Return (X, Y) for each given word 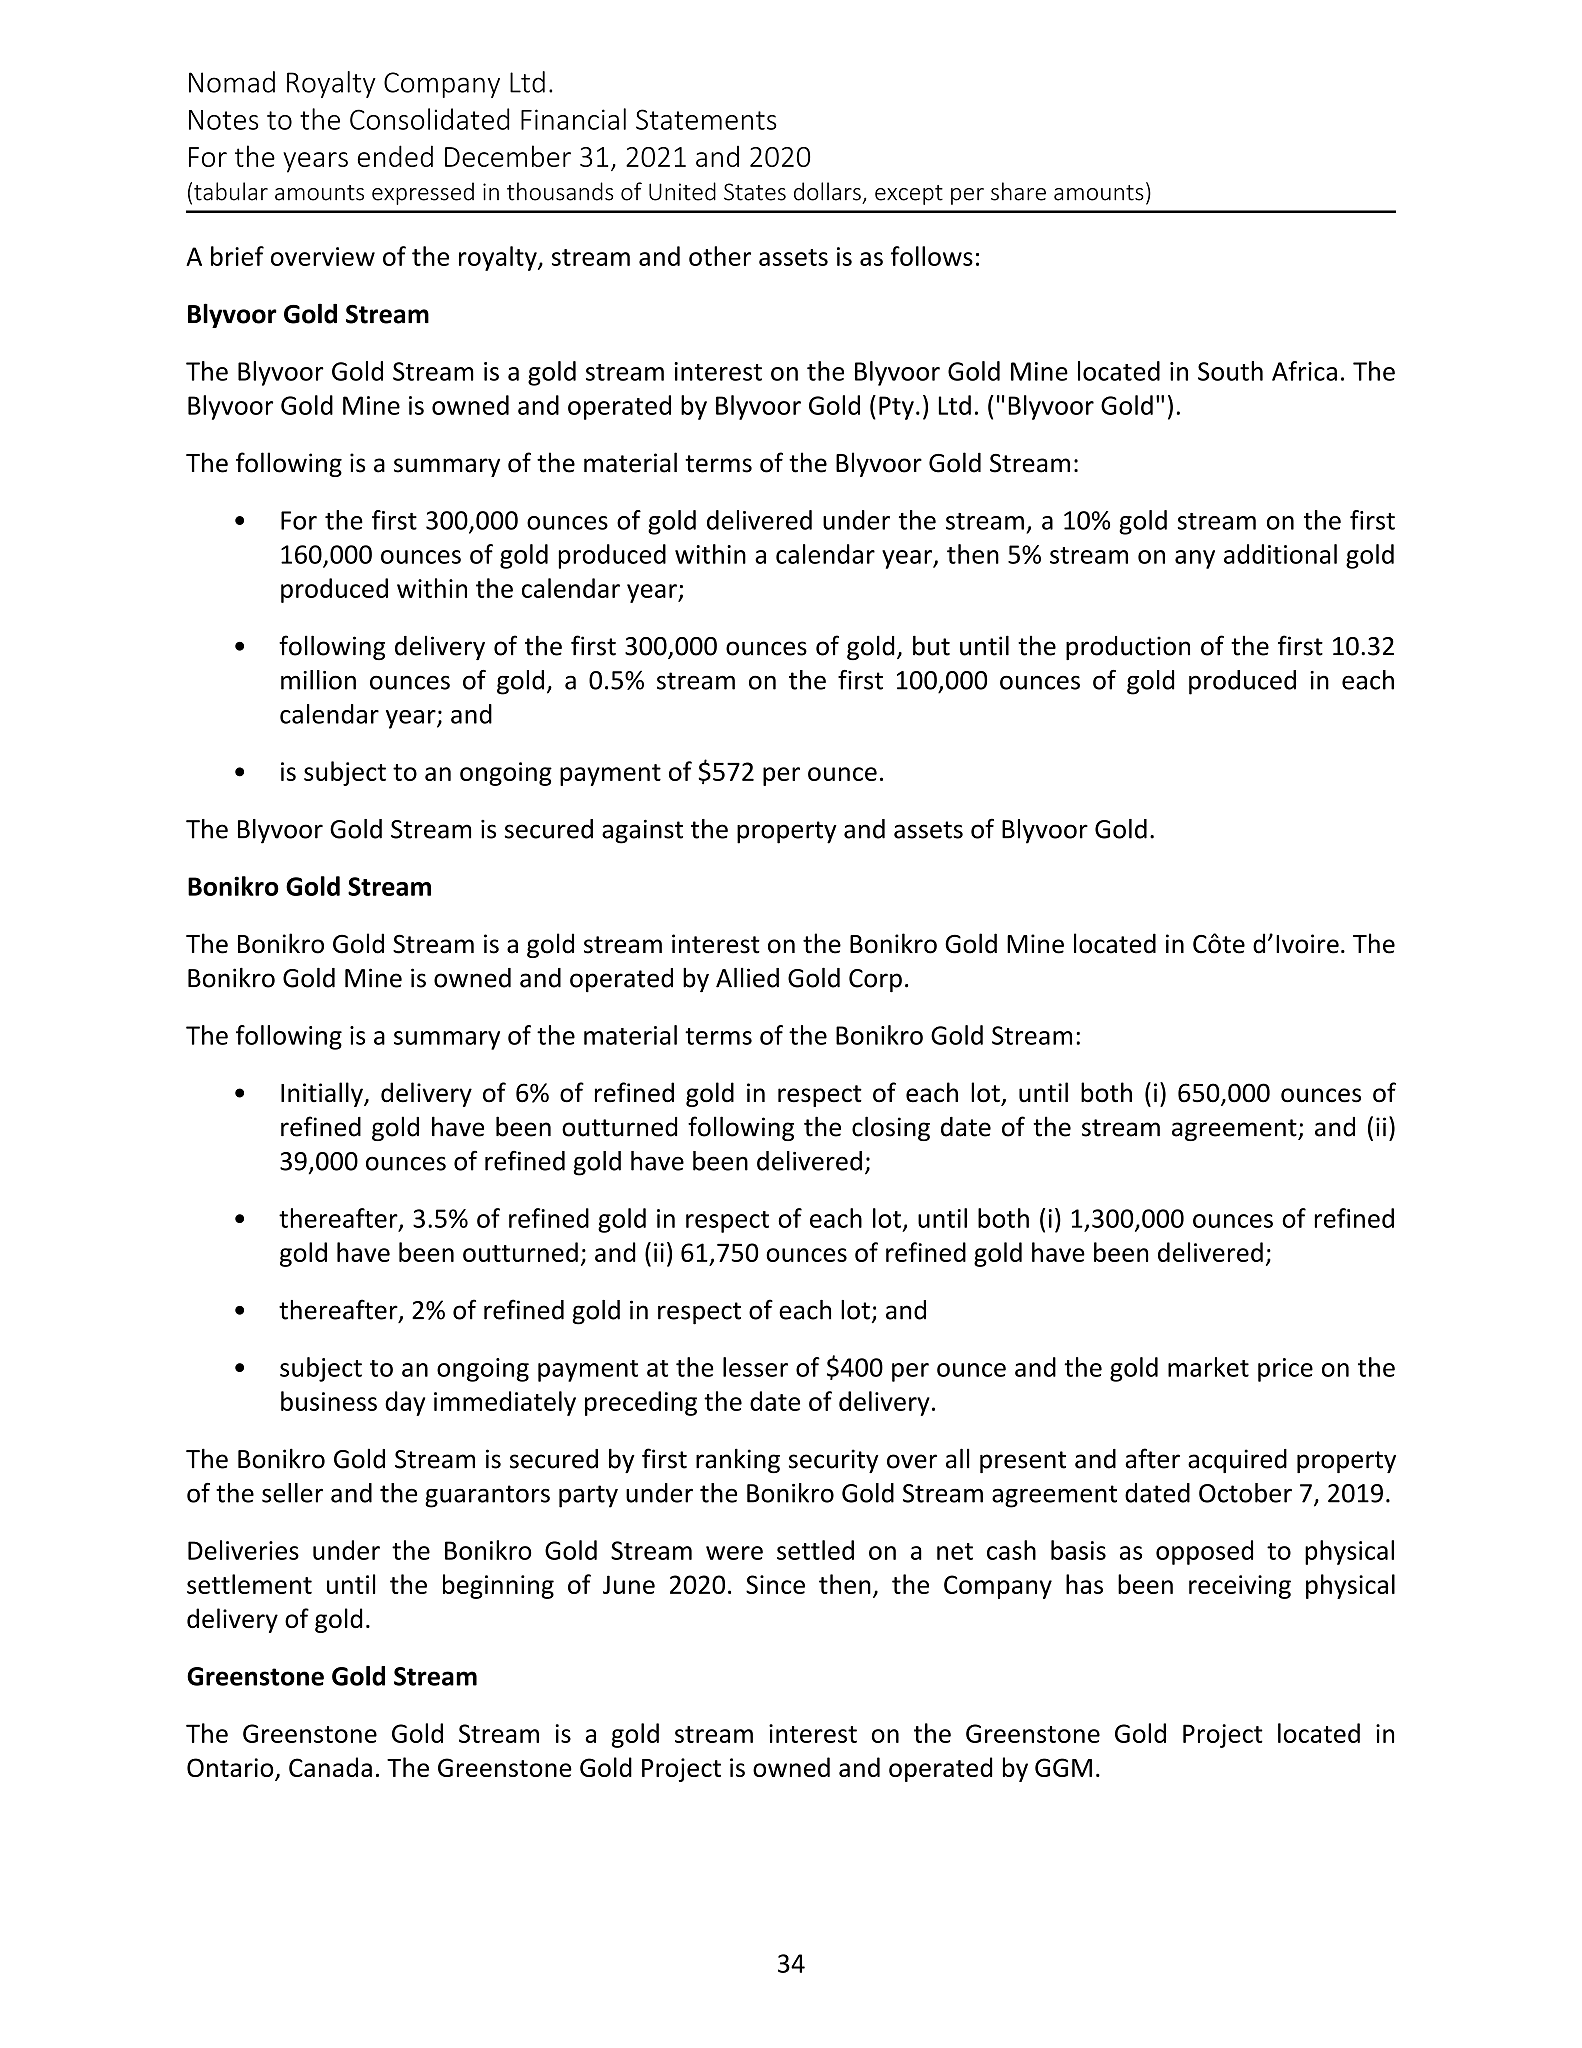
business (329, 1401)
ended (395, 156)
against (642, 831)
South (1230, 371)
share (1018, 191)
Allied (747, 977)
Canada (330, 1767)
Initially (323, 1094)
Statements (706, 119)
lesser (755, 1367)
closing (891, 1128)
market (1208, 1367)
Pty (896, 408)
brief (237, 256)
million (318, 680)
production (1128, 648)
